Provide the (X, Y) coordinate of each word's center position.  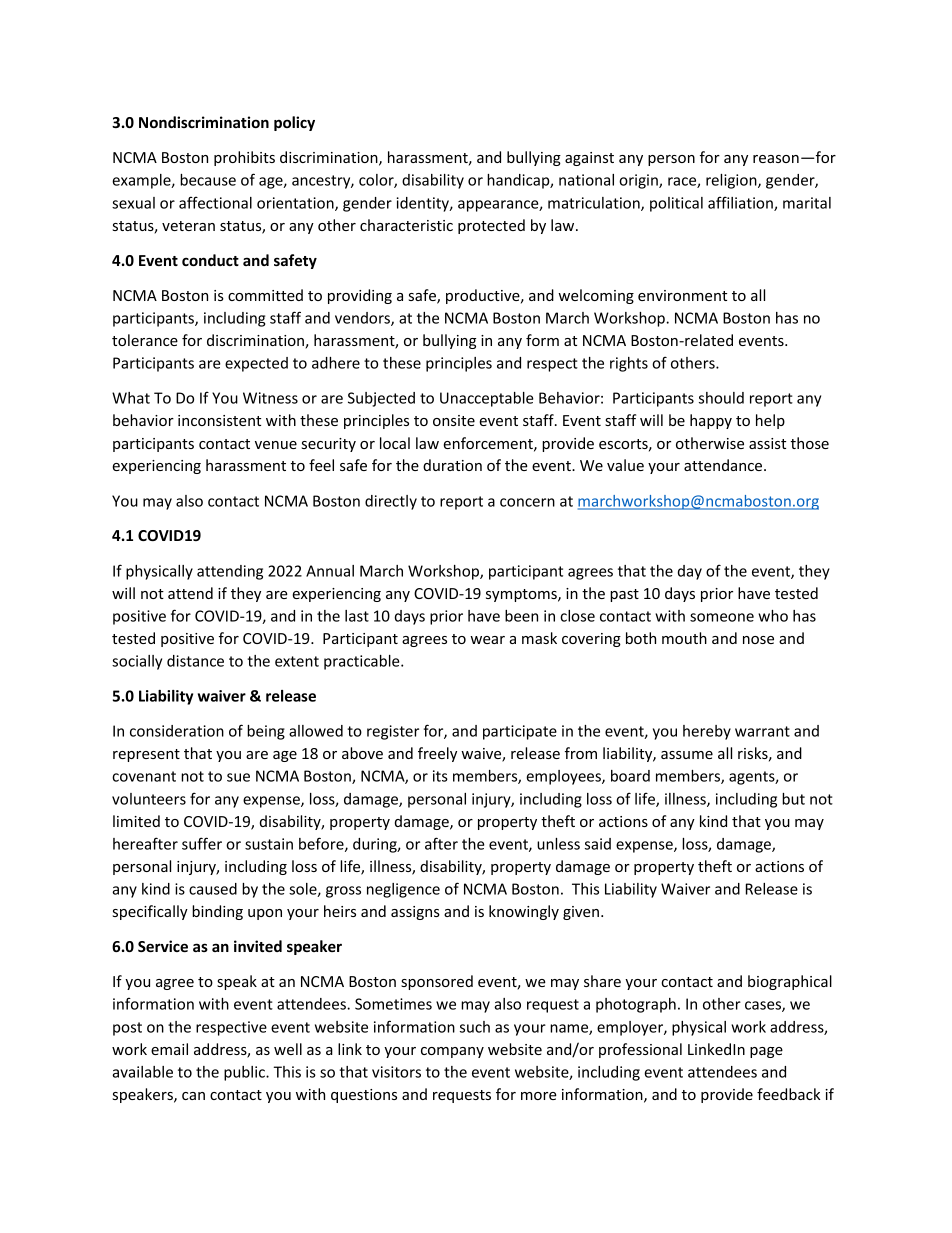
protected (491, 226)
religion (732, 181)
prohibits (244, 158)
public (245, 1073)
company (452, 1052)
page (766, 1052)
